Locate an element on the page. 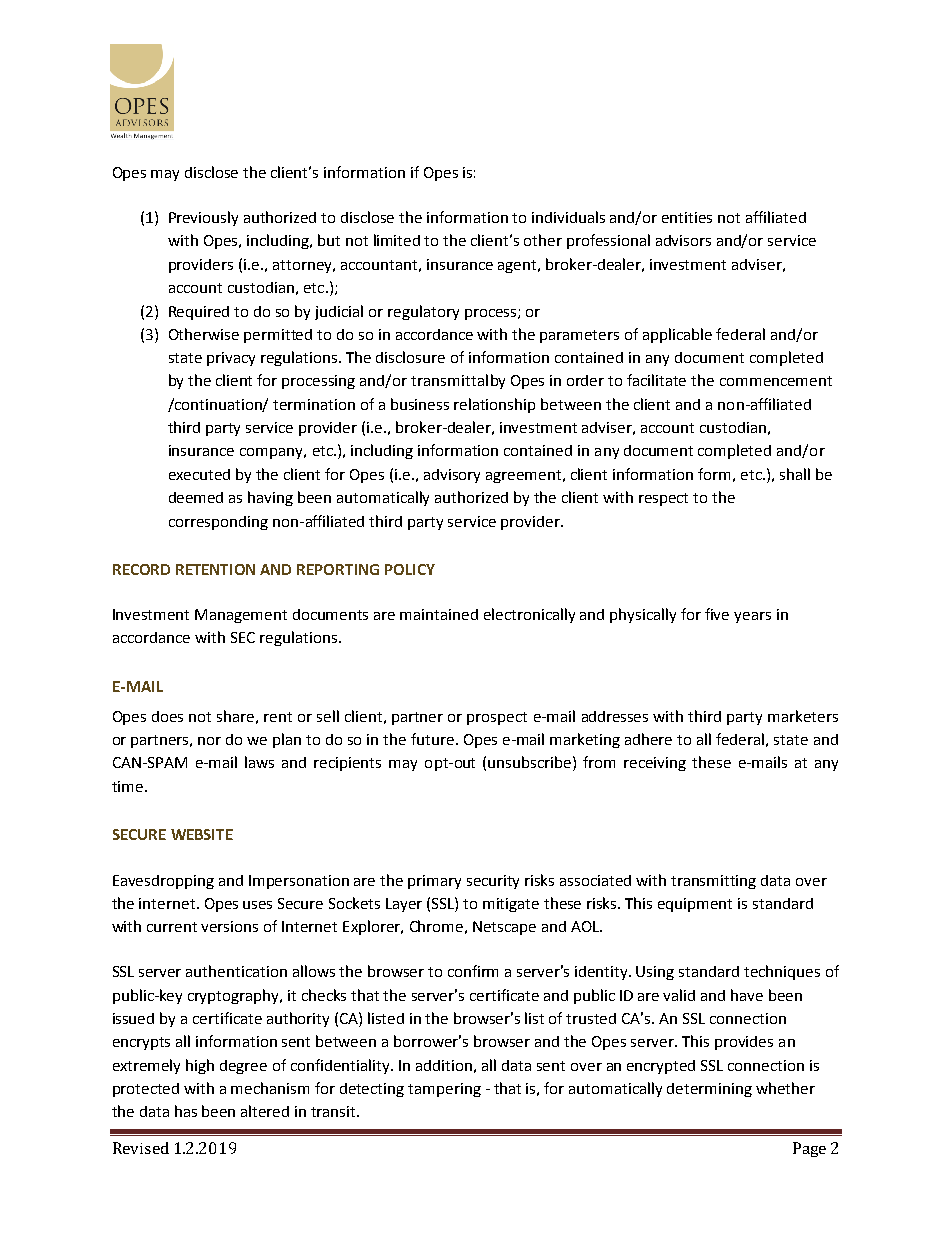 This document has height=1233, width=952. limited is located at coordinates (397, 240).
